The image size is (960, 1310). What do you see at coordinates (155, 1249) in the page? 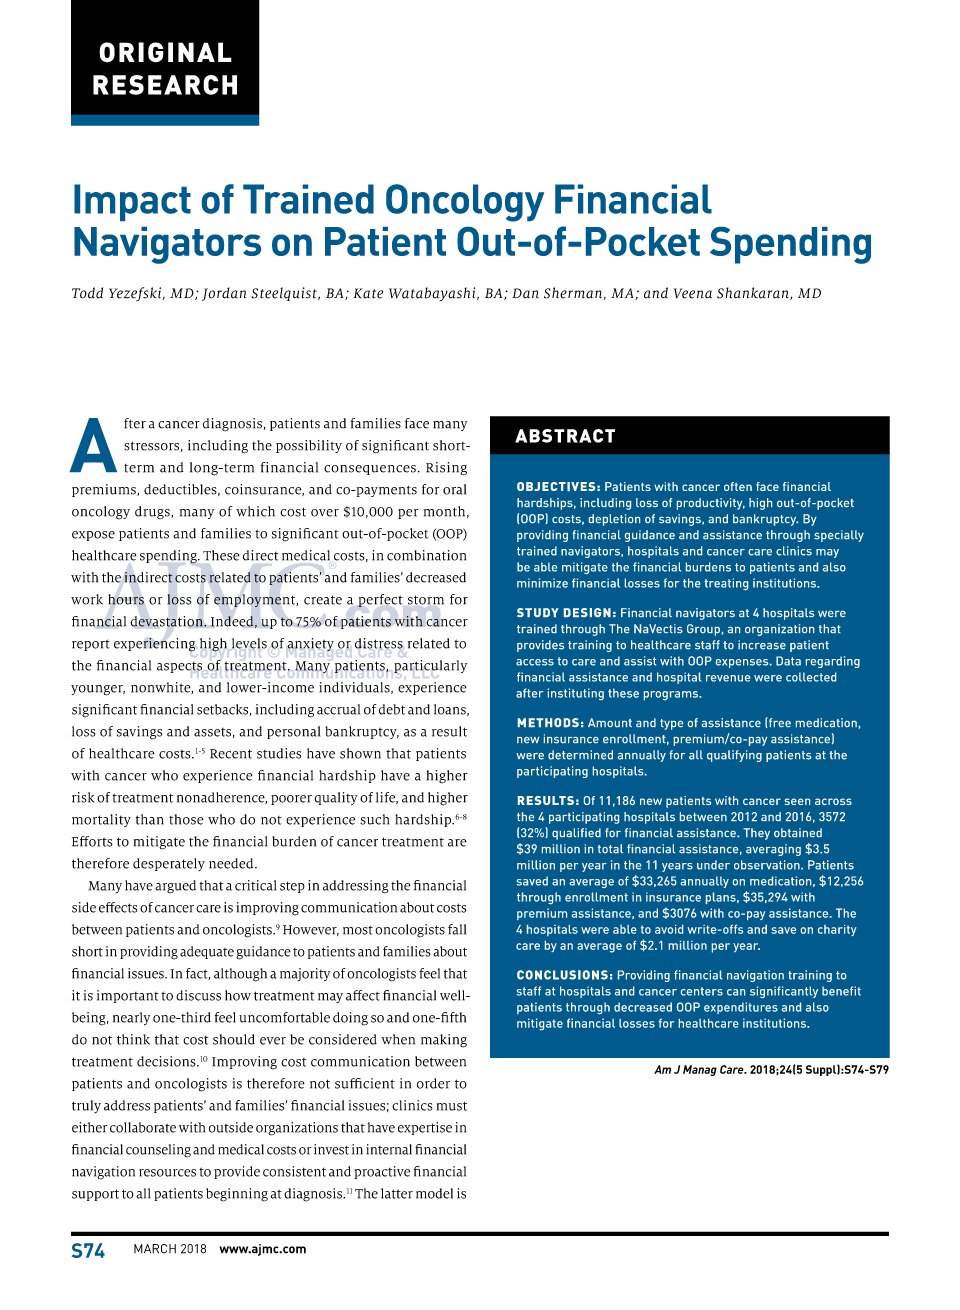
I see `MARCH` at bounding box center [155, 1249].
